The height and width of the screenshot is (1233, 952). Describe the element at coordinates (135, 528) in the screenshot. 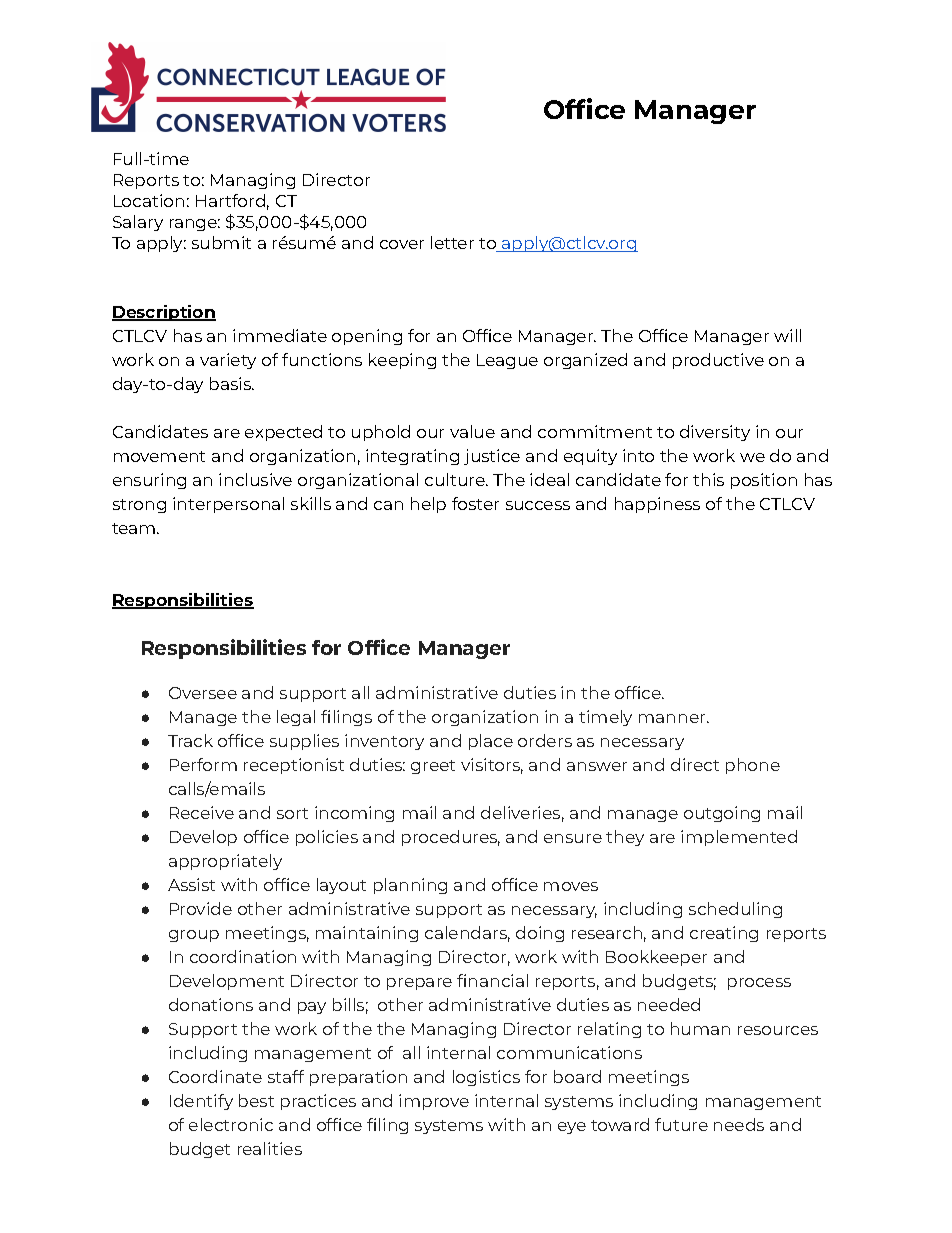

I see `team` at that location.
